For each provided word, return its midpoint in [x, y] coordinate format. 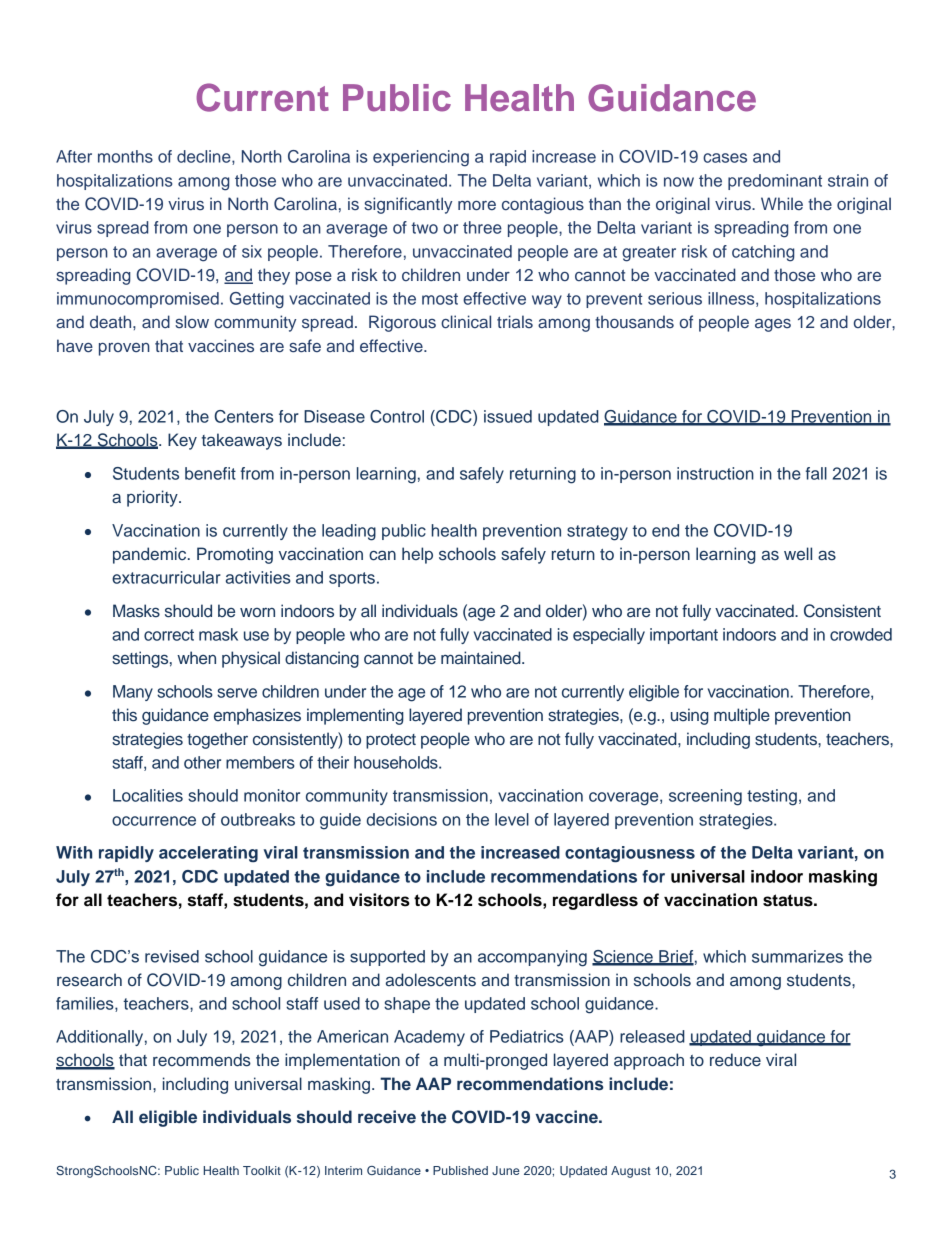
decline [205, 157]
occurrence [154, 821]
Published [460, 1170]
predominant [775, 182]
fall [816, 473]
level [512, 819]
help [417, 555]
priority [153, 498]
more [477, 205]
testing [772, 797]
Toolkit [262, 1170]
